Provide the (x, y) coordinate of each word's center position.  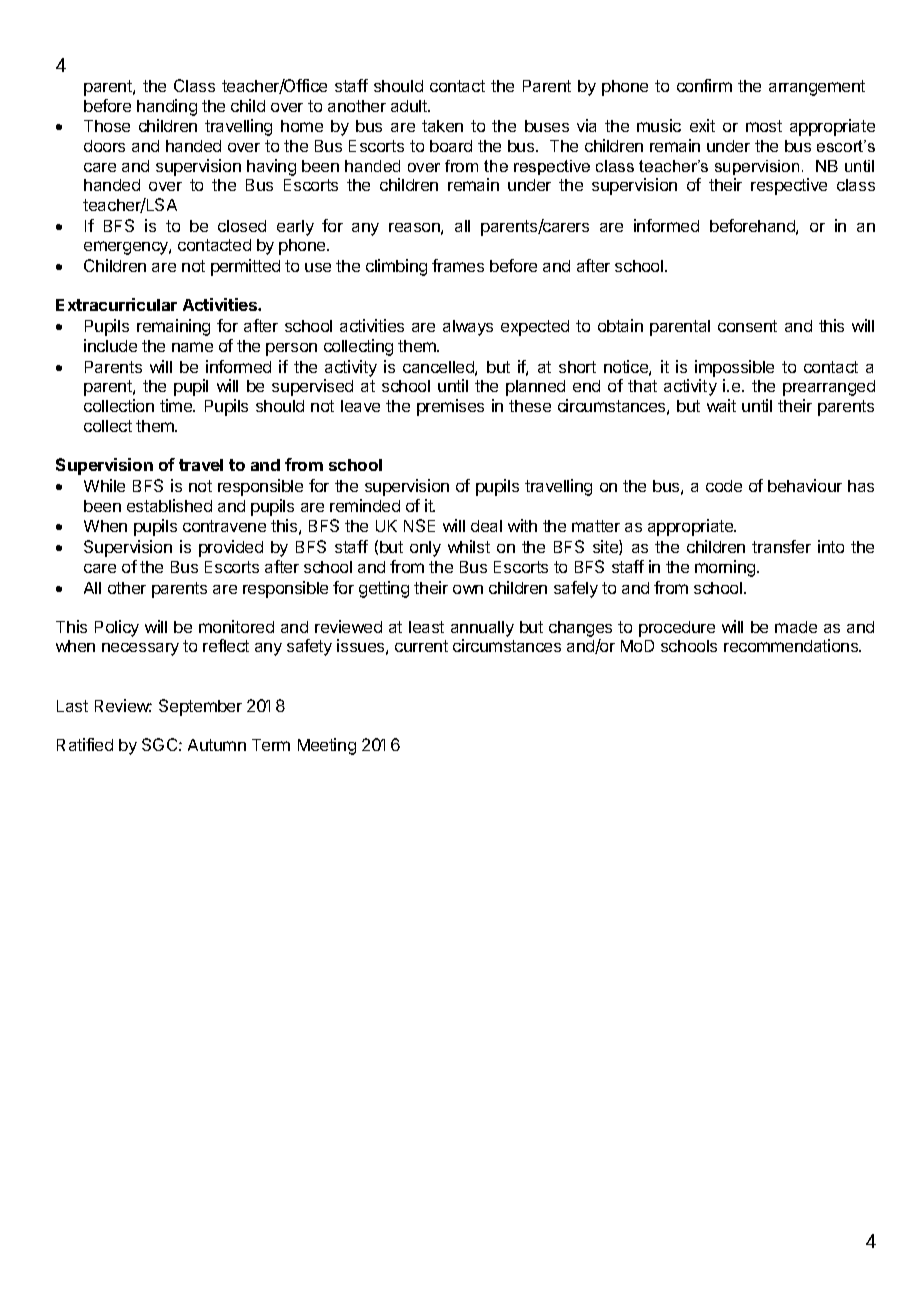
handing (167, 107)
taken (442, 126)
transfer (781, 546)
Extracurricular (116, 304)
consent (747, 326)
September (200, 707)
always (468, 328)
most (764, 126)
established (169, 505)
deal (486, 526)
